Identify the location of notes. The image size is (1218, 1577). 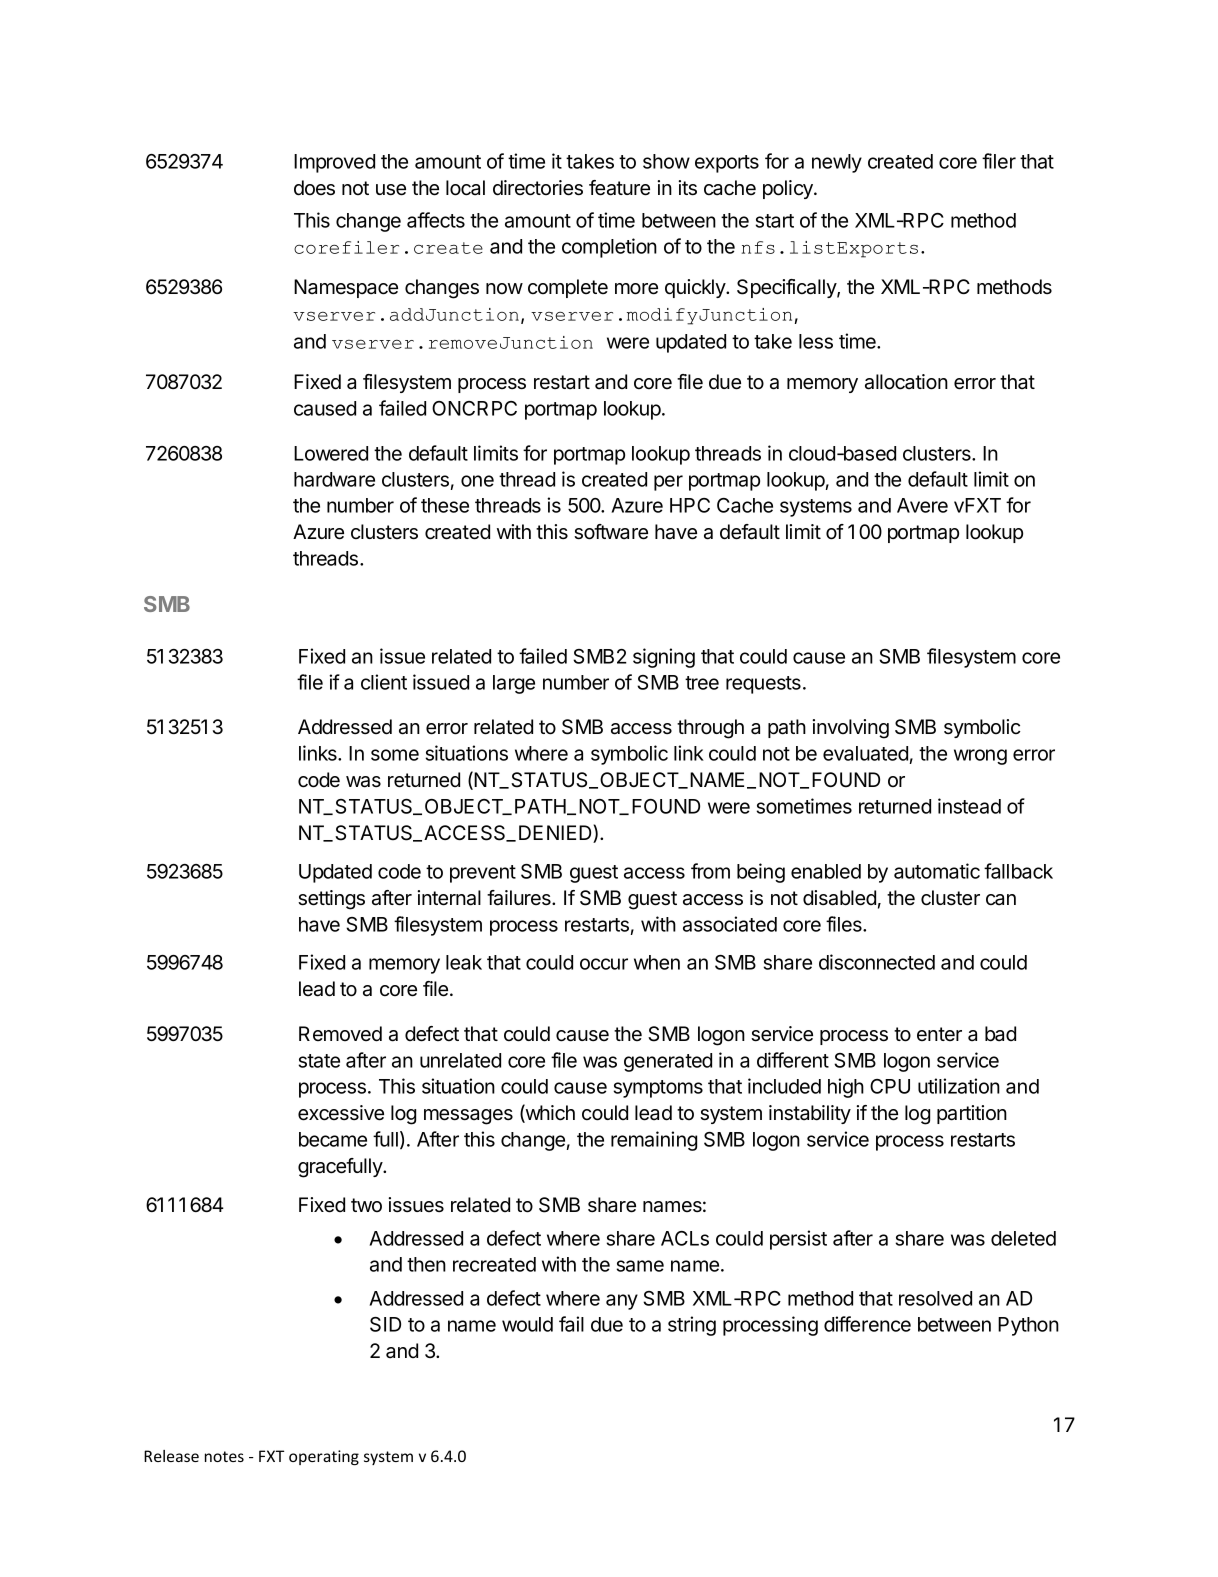
(224, 1456).
